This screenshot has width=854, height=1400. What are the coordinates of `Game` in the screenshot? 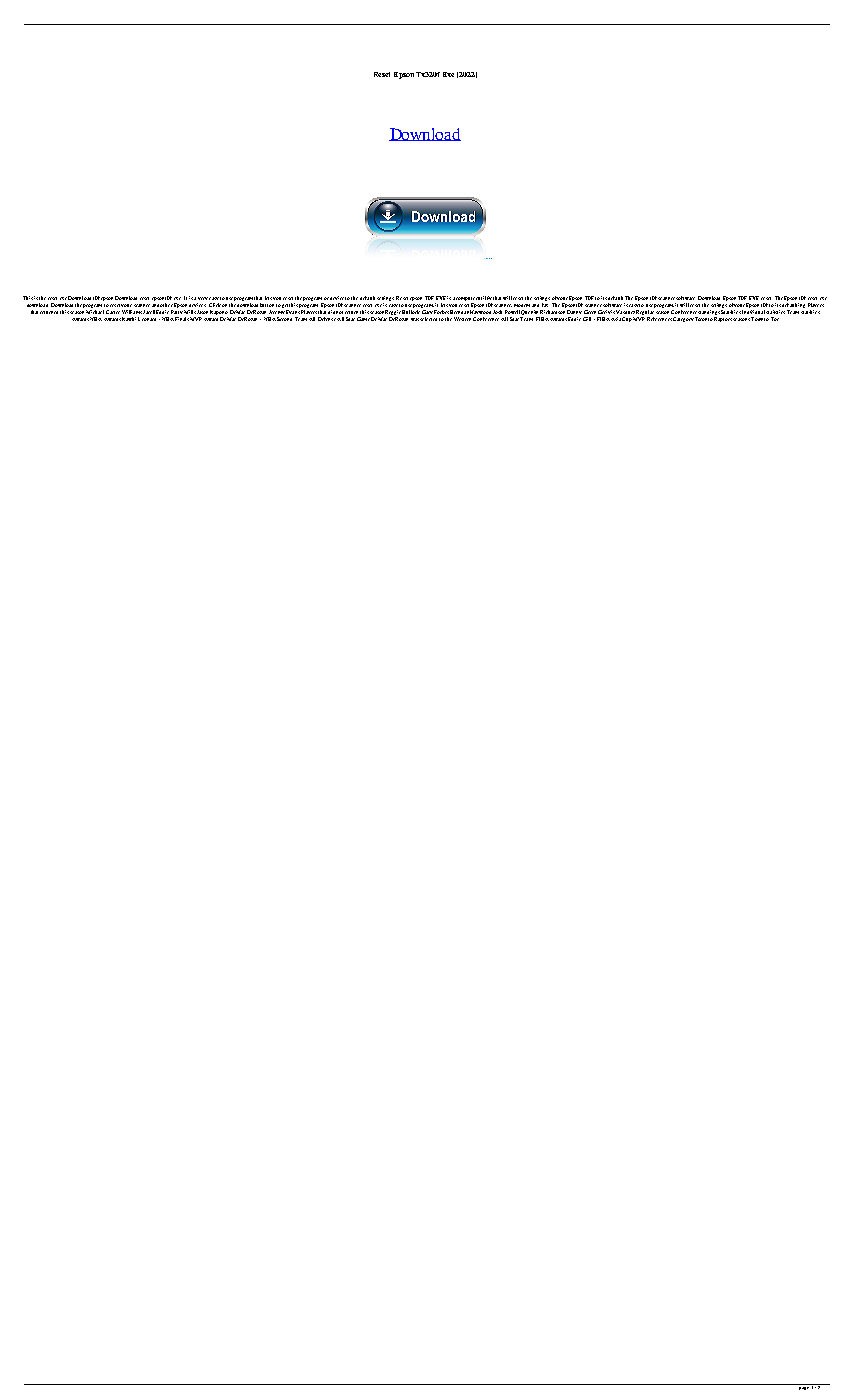 It's located at (363, 319).
